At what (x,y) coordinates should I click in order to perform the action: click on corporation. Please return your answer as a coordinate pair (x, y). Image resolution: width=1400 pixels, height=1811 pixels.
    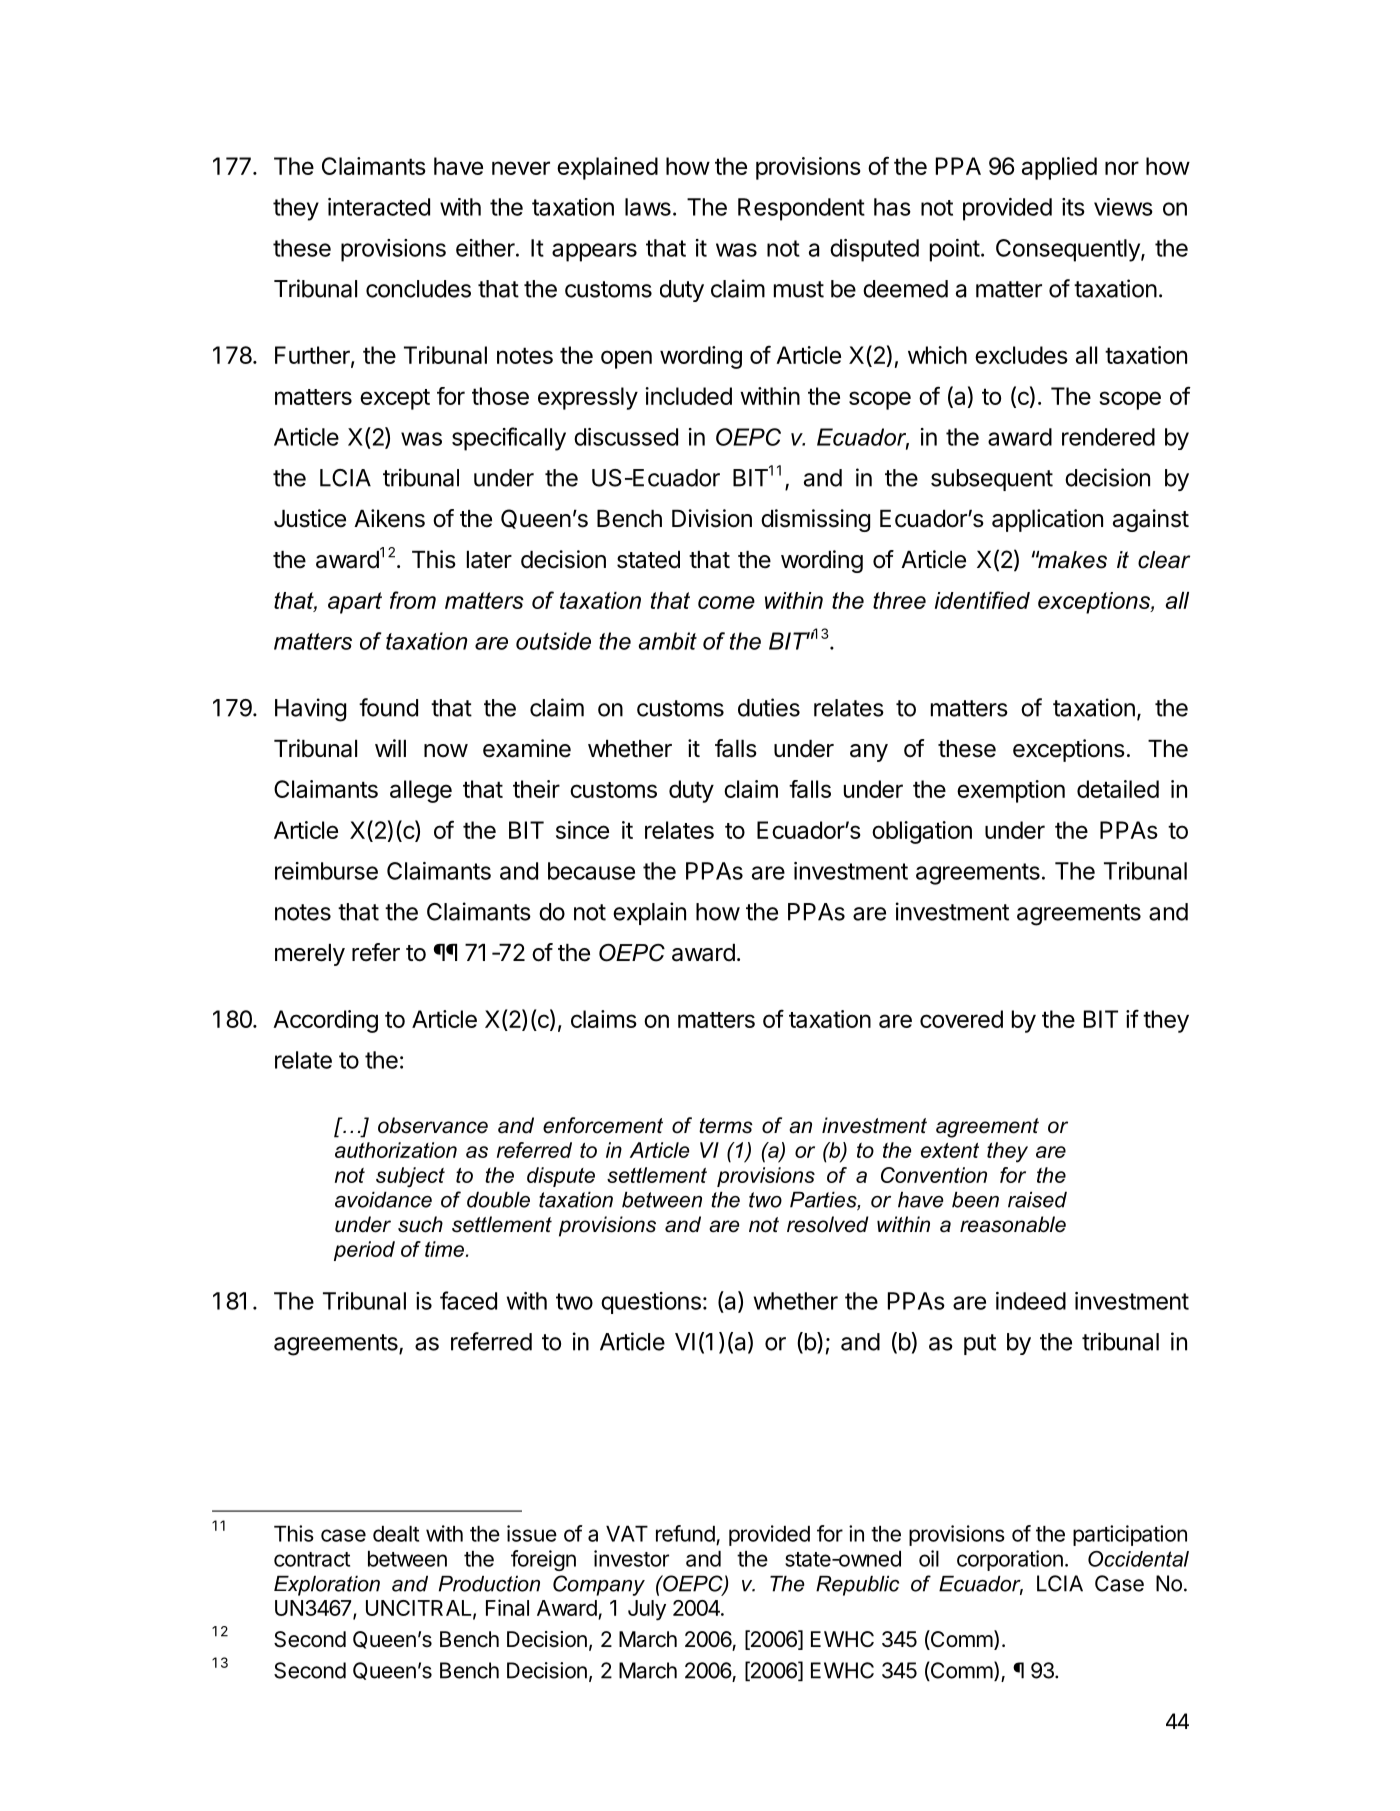
    Looking at the image, I should click on (1010, 1560).
